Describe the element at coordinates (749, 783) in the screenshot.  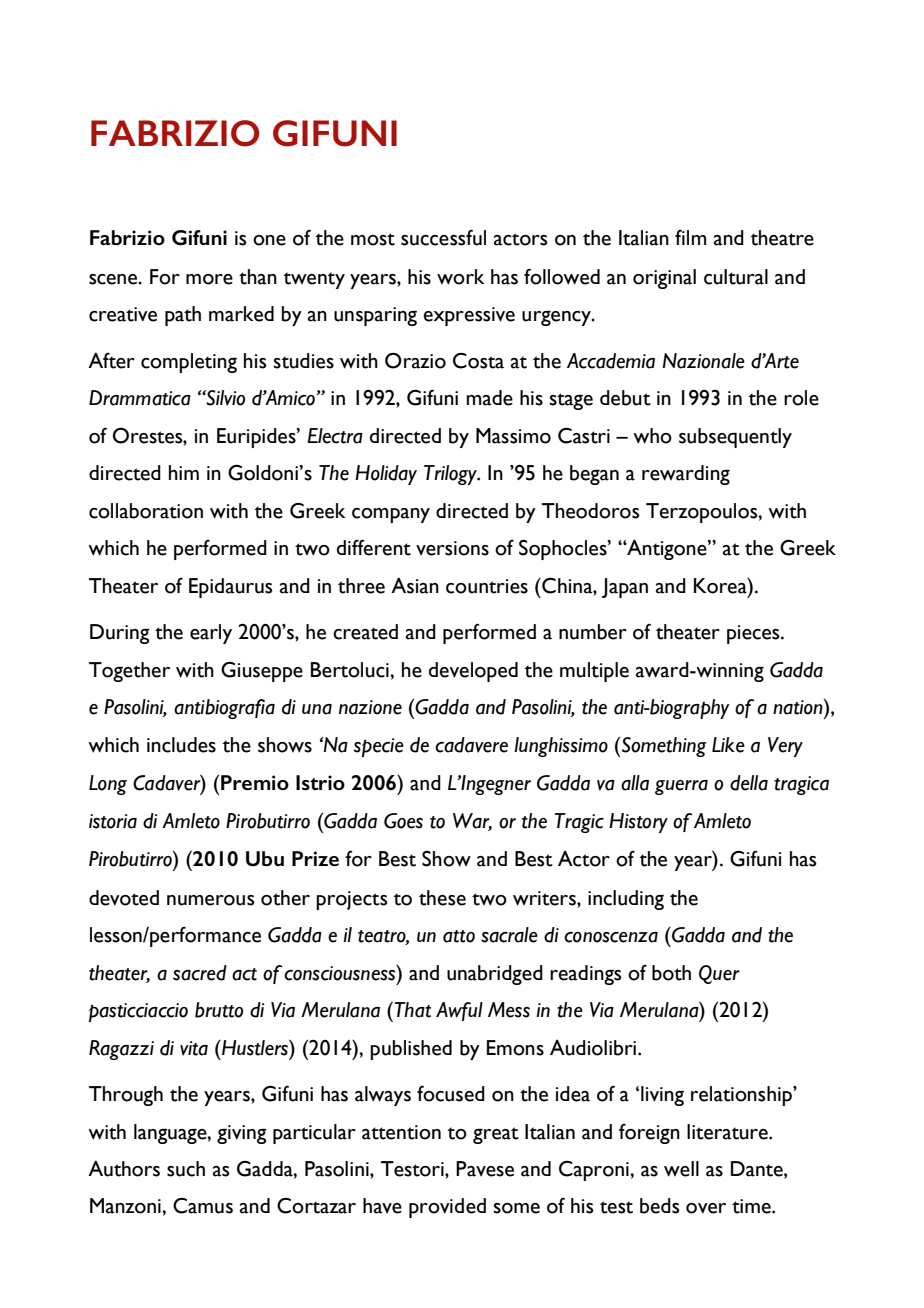
I see `della` at that location.
